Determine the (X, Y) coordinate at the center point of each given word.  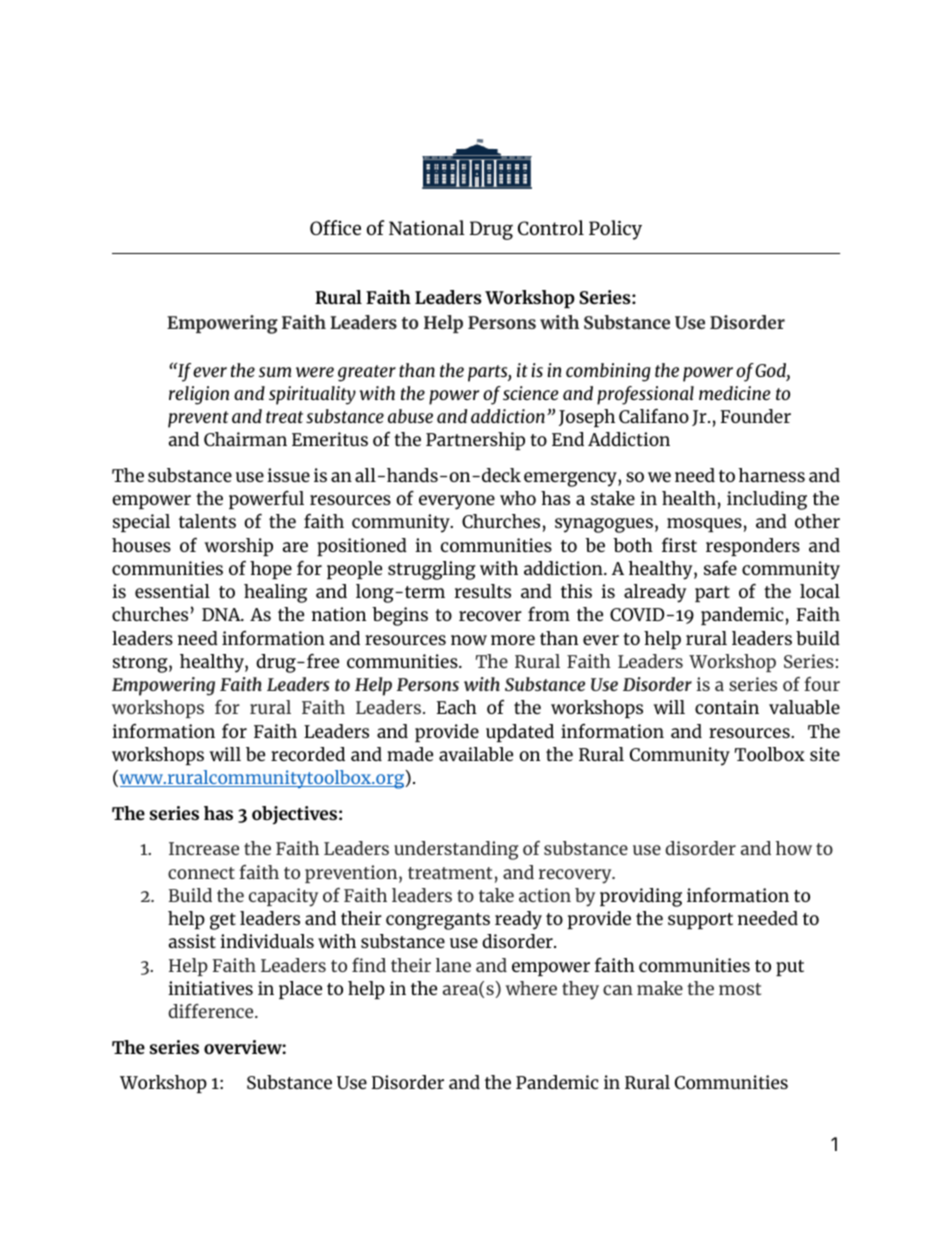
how (794, 848)
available (476, 754)
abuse (410, 416)
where (531, 988)
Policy (615, 230)
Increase (204, 848)
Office (335, 227)
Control (551, 227)
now (469, 640)
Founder (755, 416)
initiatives (210, 988)
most (740, 989)
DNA (222, 614)
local (820, 591)
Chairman (245, 439)
